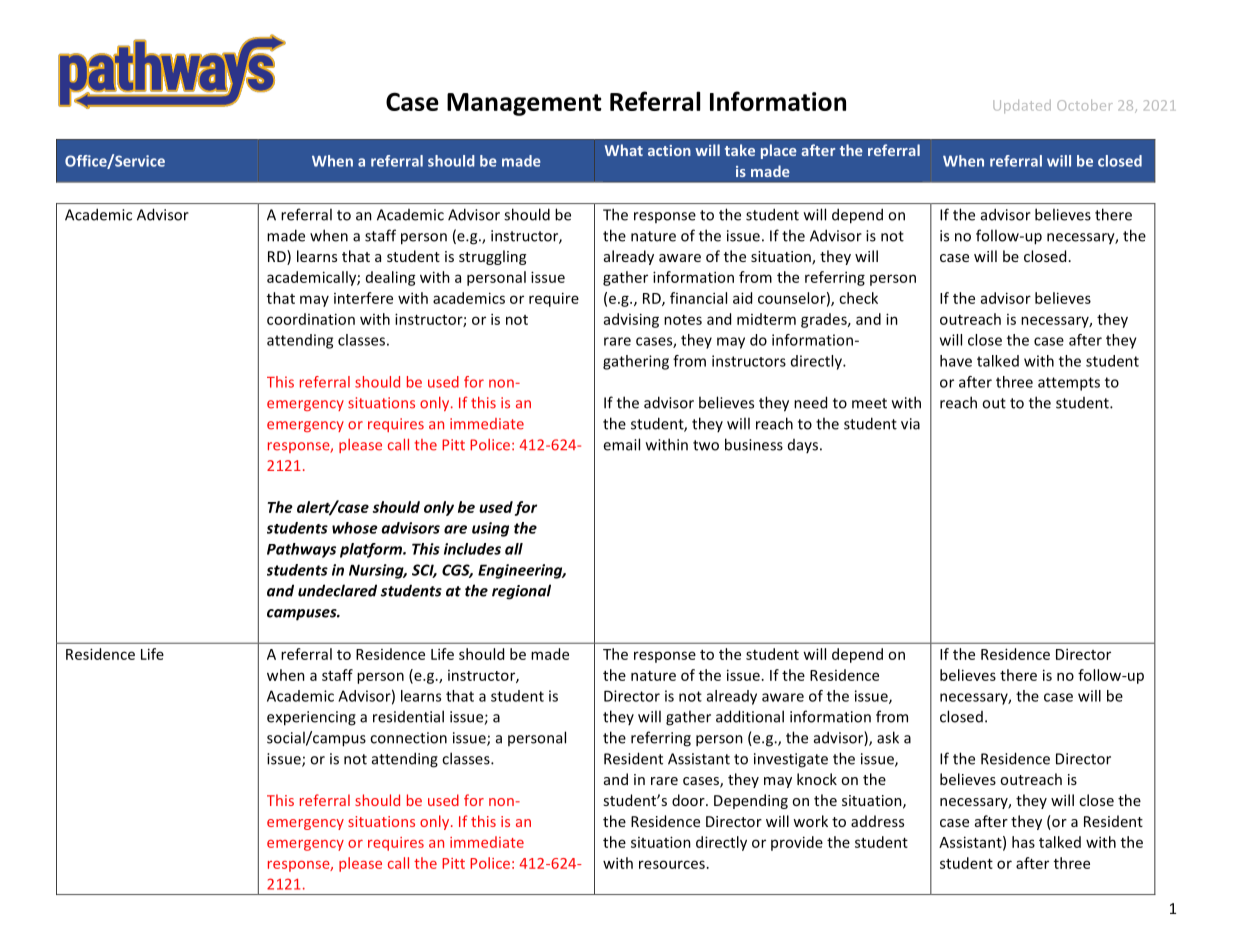 The image size is (1233, 952). I want to click on two, so click(706, 445).
